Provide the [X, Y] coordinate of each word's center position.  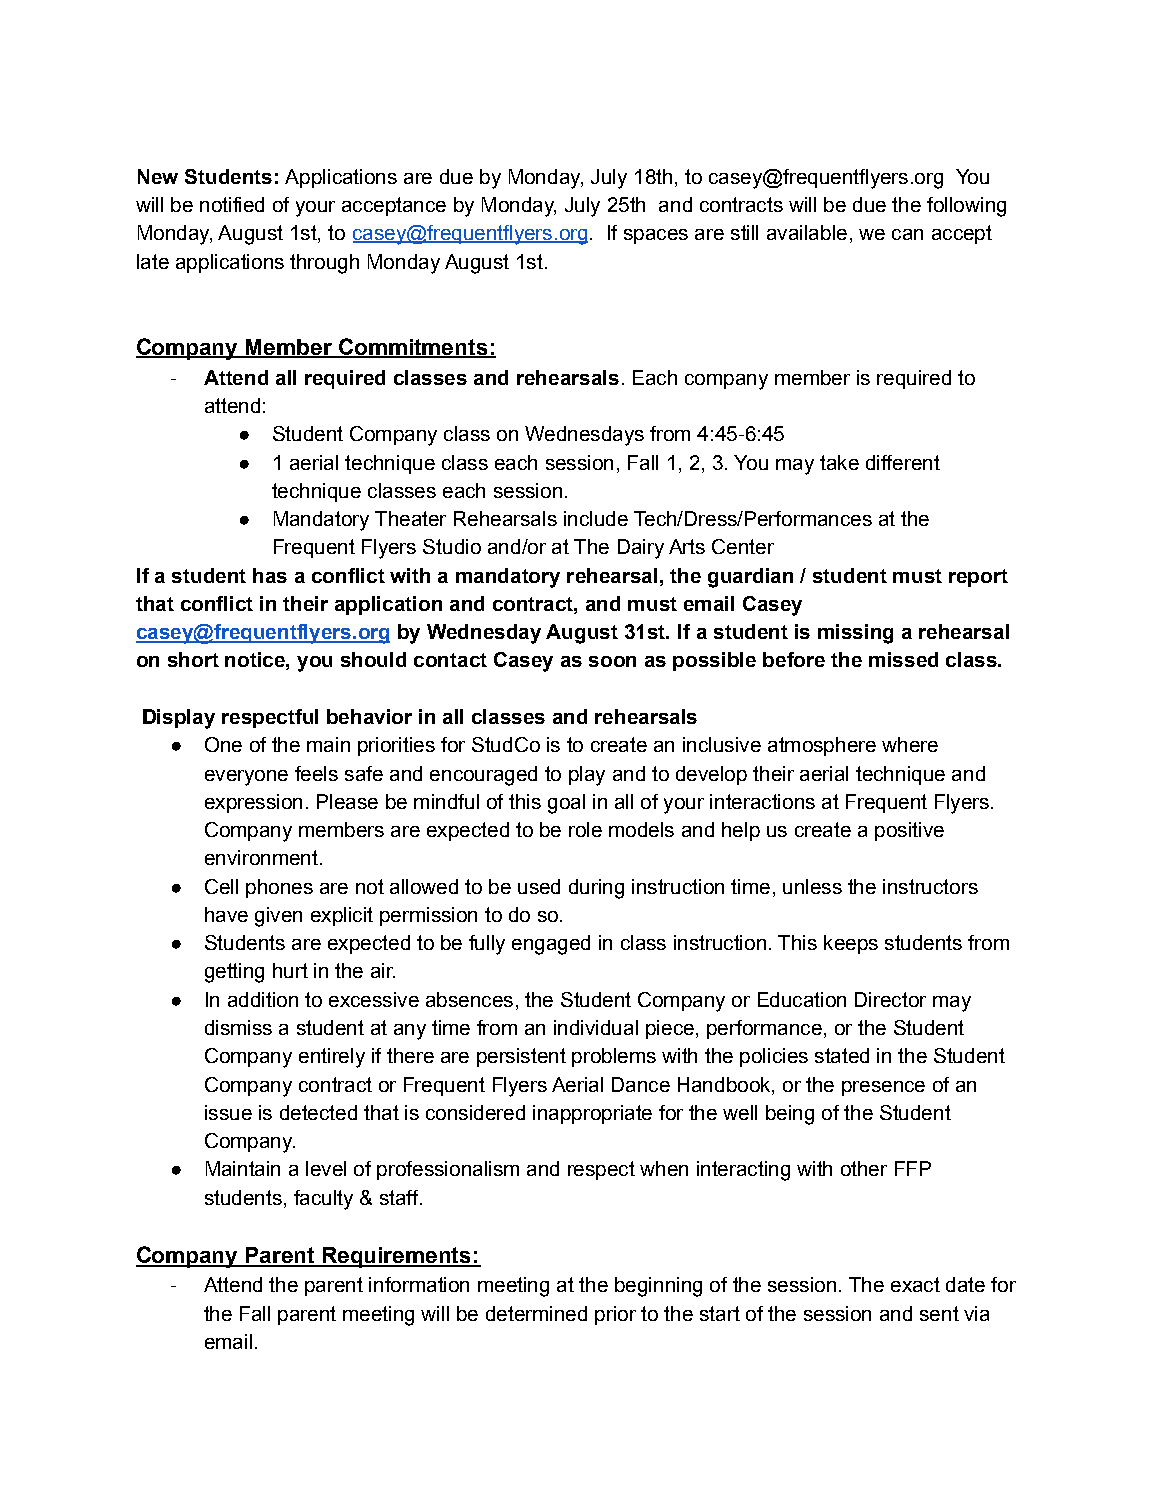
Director [890, 999]
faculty [323, 1200]
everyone [246, 778]
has [270, 575]
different [903, 462]
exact [915, 1284]
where [910, 744]
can [907, 234]
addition [263, 999]
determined [536, 1313]
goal [566, 804]
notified [232, 204]
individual [596, 1027]
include [596, 518]
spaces [656, 236]
